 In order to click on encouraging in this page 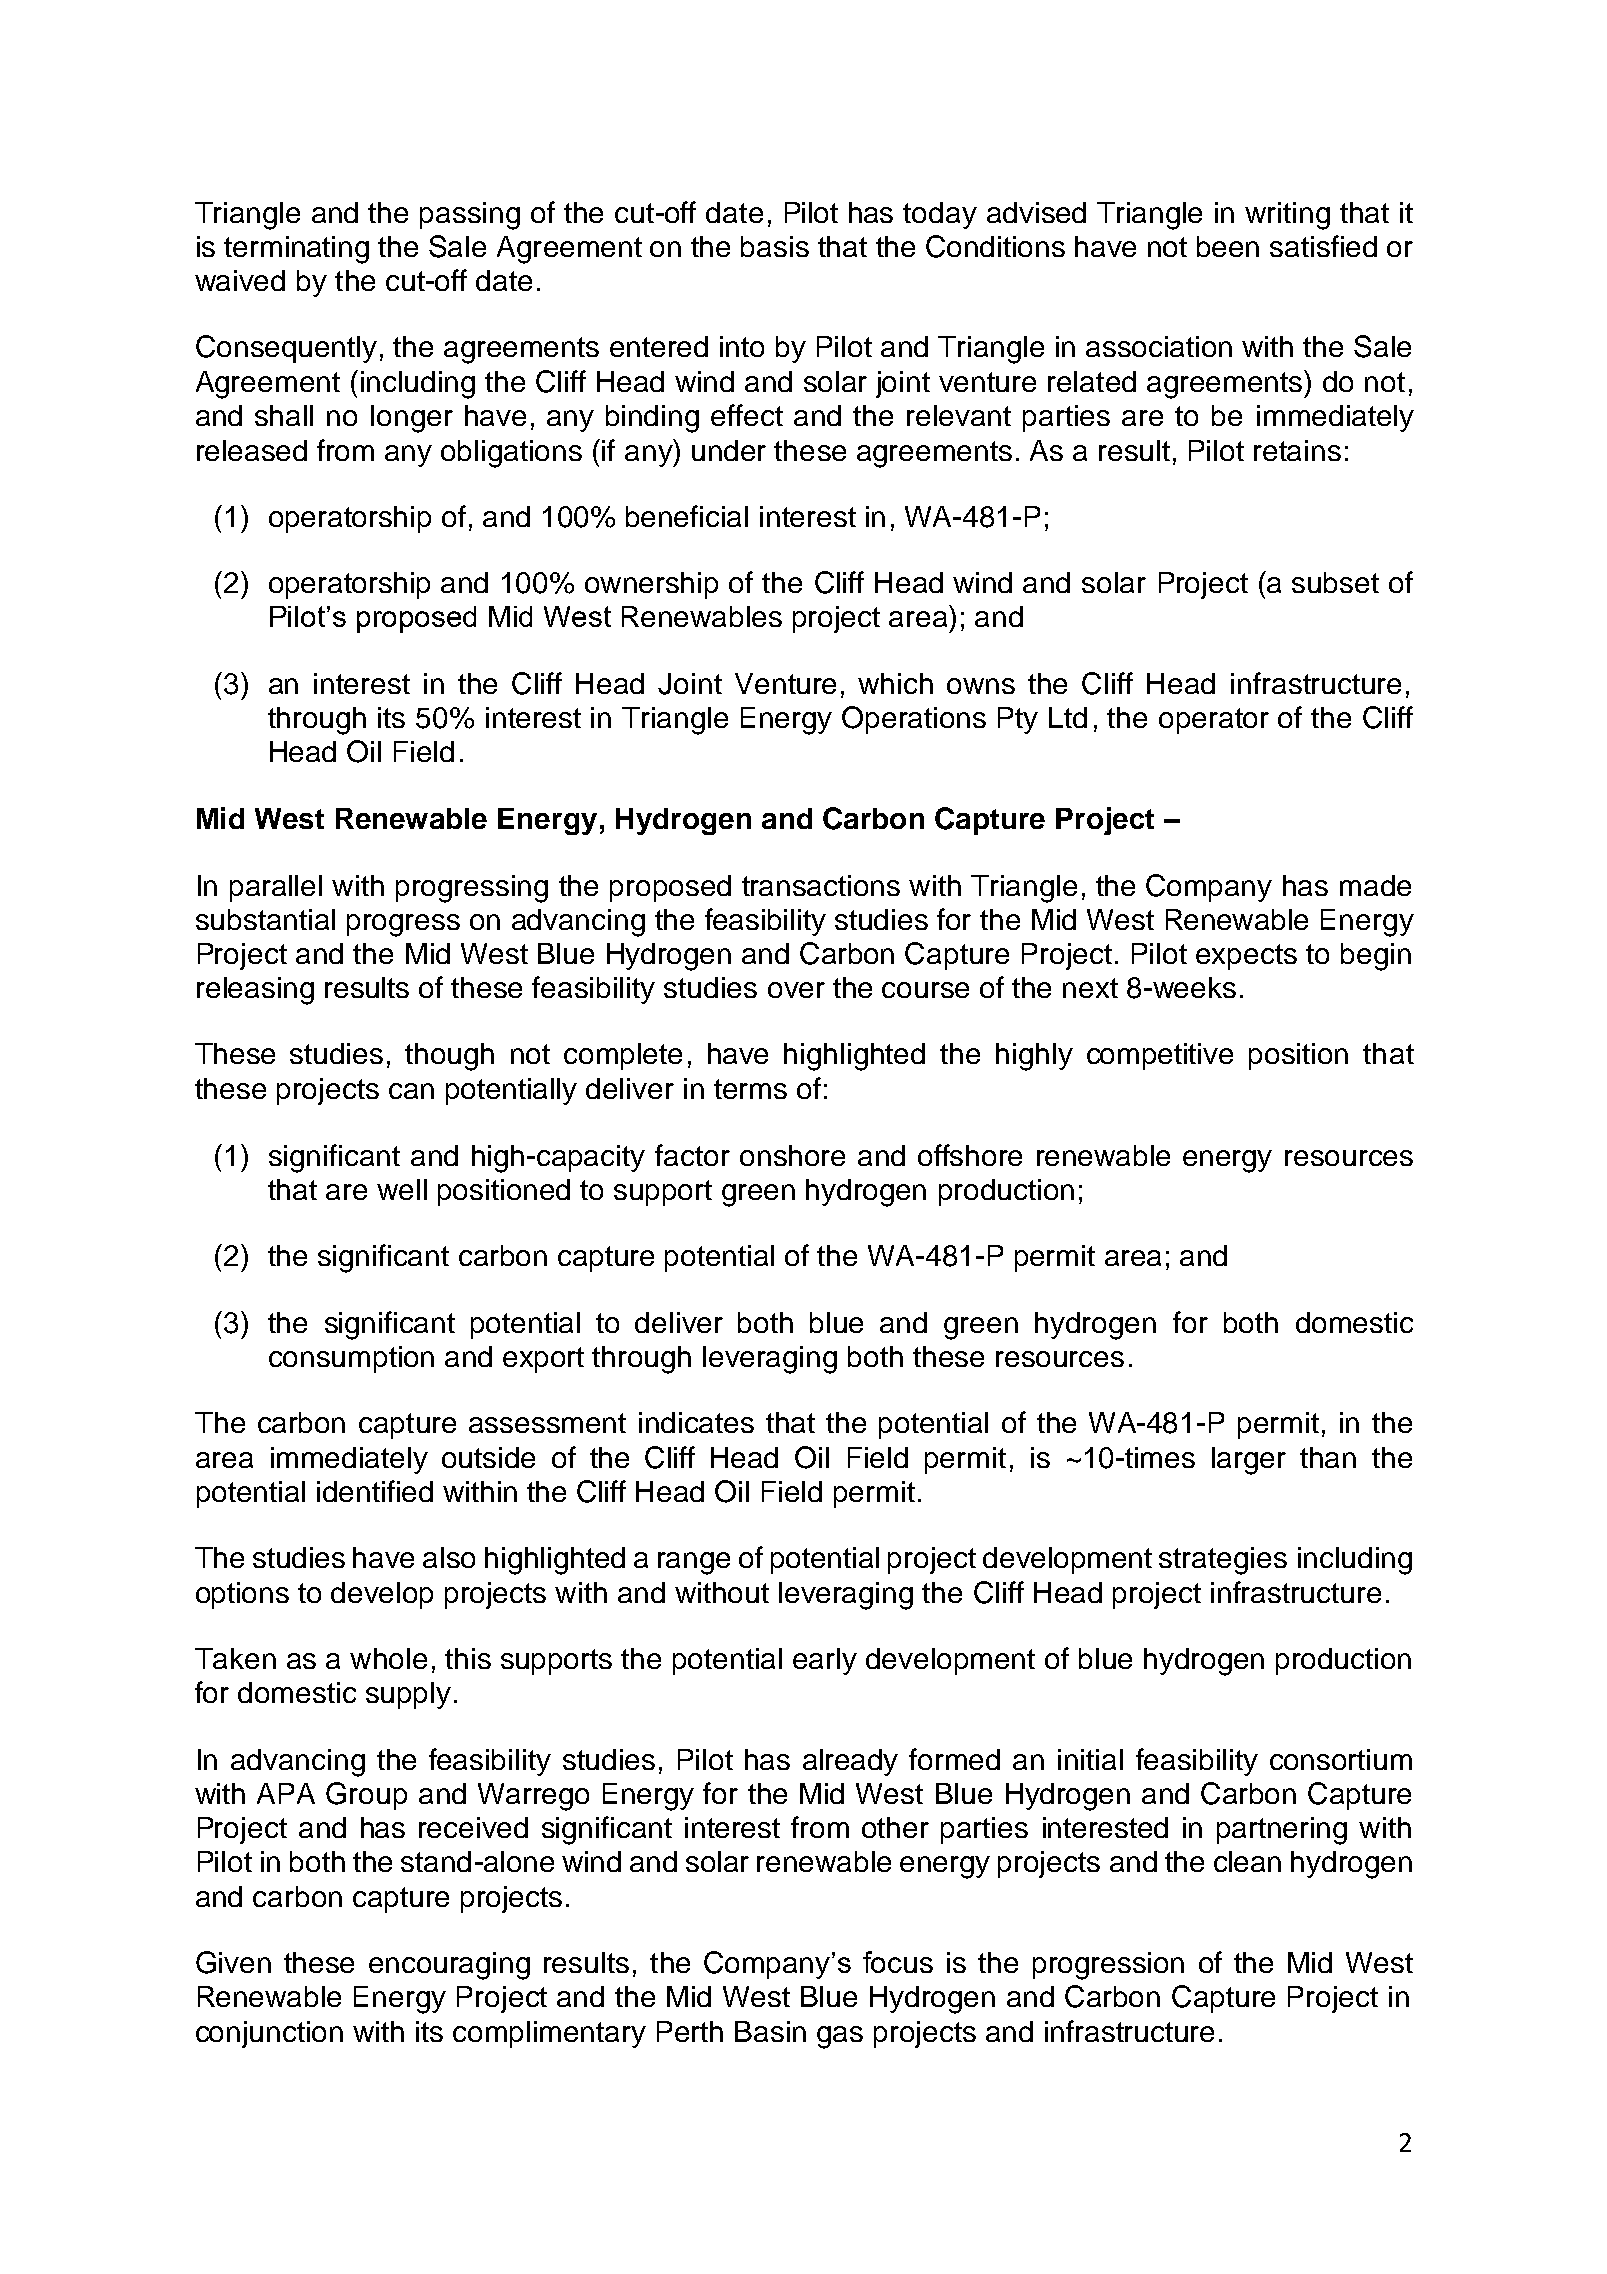, I will do `click(449, 1966)`.
